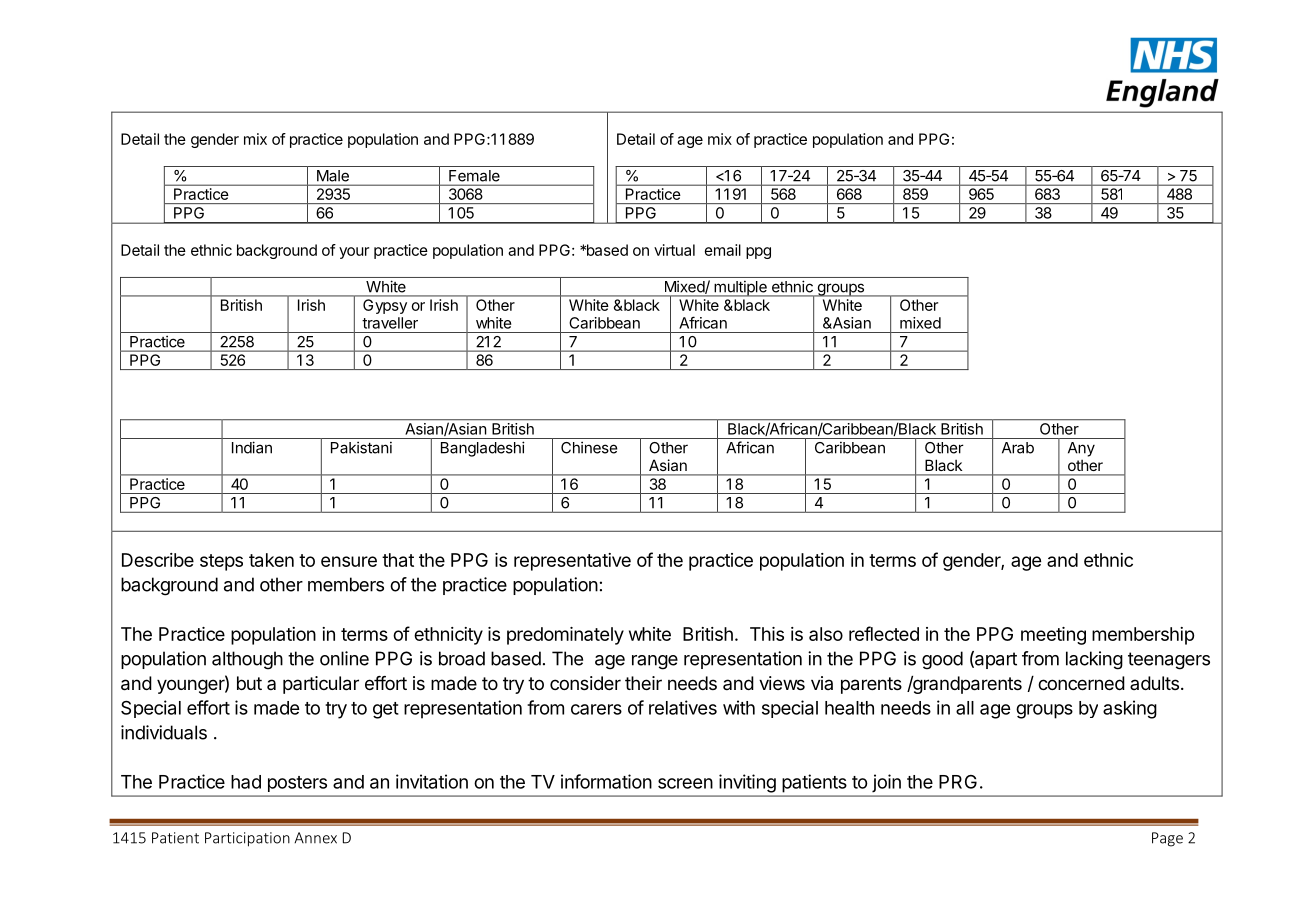 The width and height of the document is (1308, 924). Describe the element at coordinates (589, 447) in the document. I see `Chinese` at that location.
